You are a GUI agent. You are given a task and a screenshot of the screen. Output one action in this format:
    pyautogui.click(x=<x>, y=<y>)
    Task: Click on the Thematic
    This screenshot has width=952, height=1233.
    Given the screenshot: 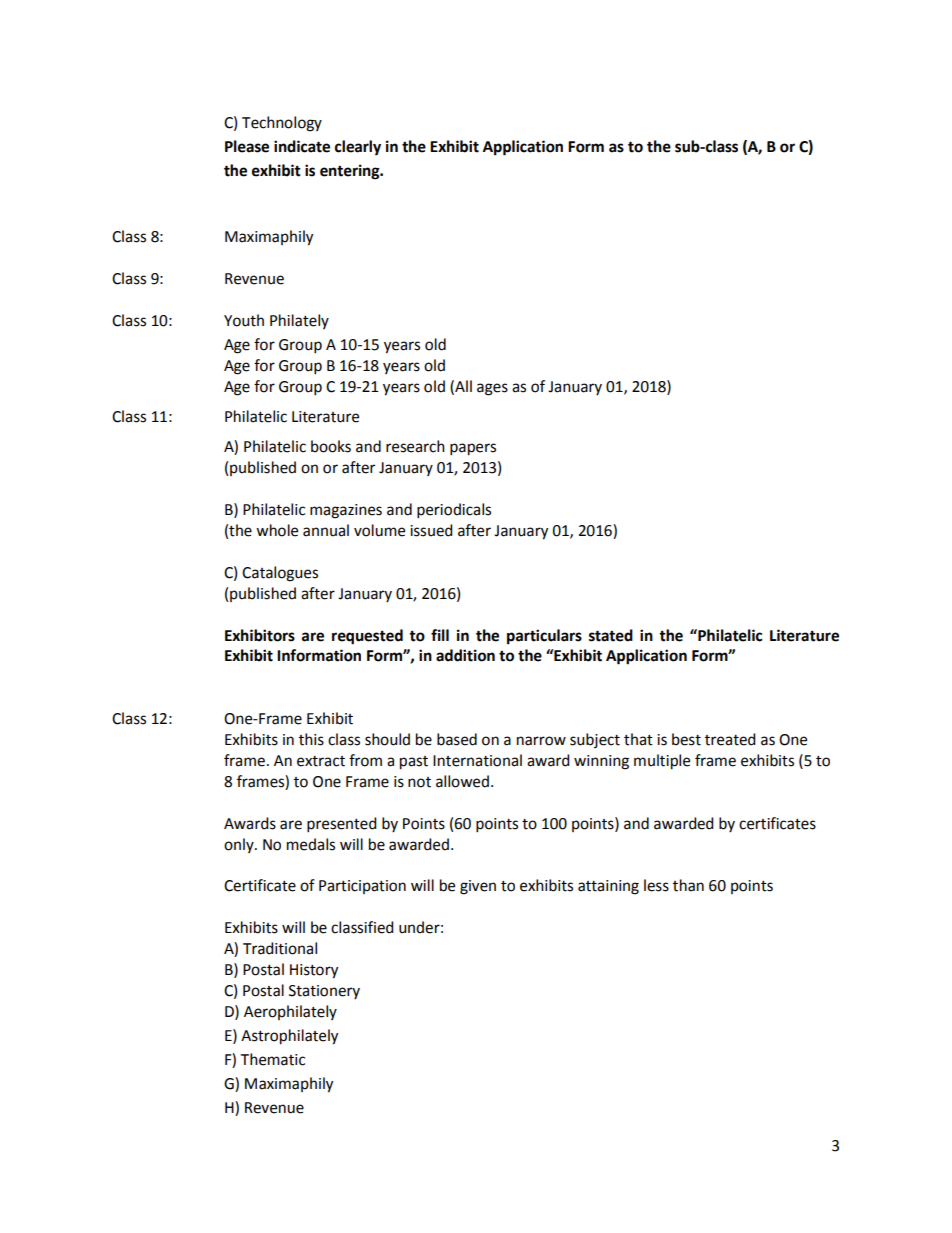 What is the action you would take?
    pyautogui.click(x=273, y=1059)
